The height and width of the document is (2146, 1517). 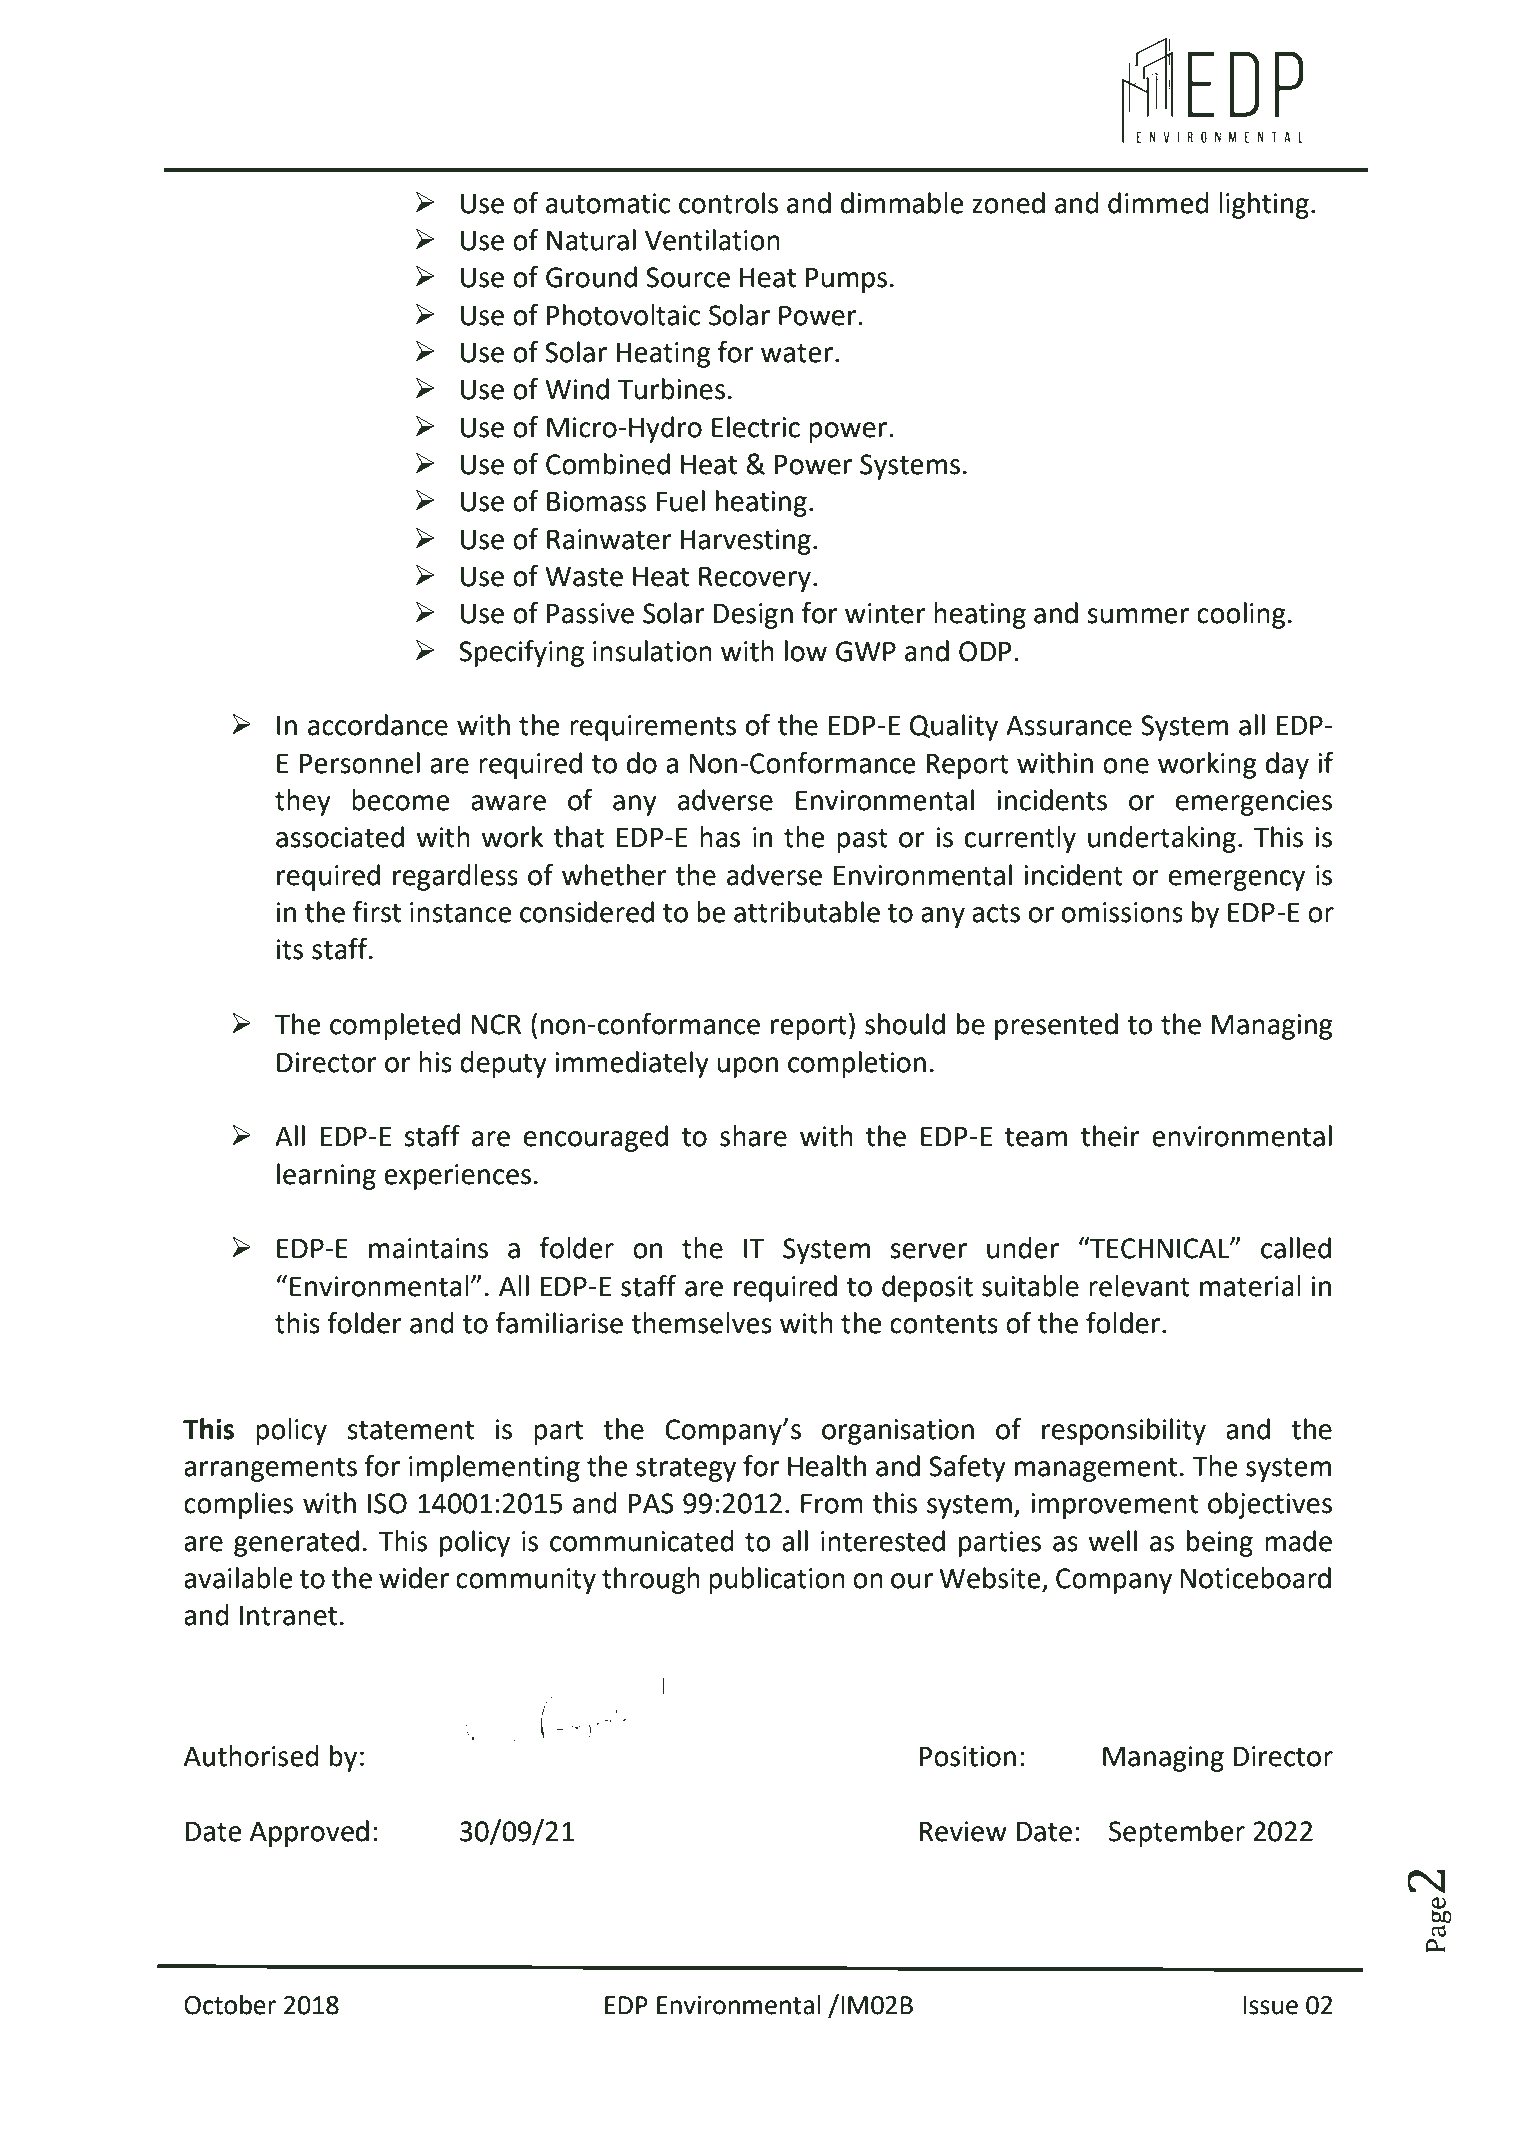 I want to click on dimmed, so click(x=1158, y=203).
